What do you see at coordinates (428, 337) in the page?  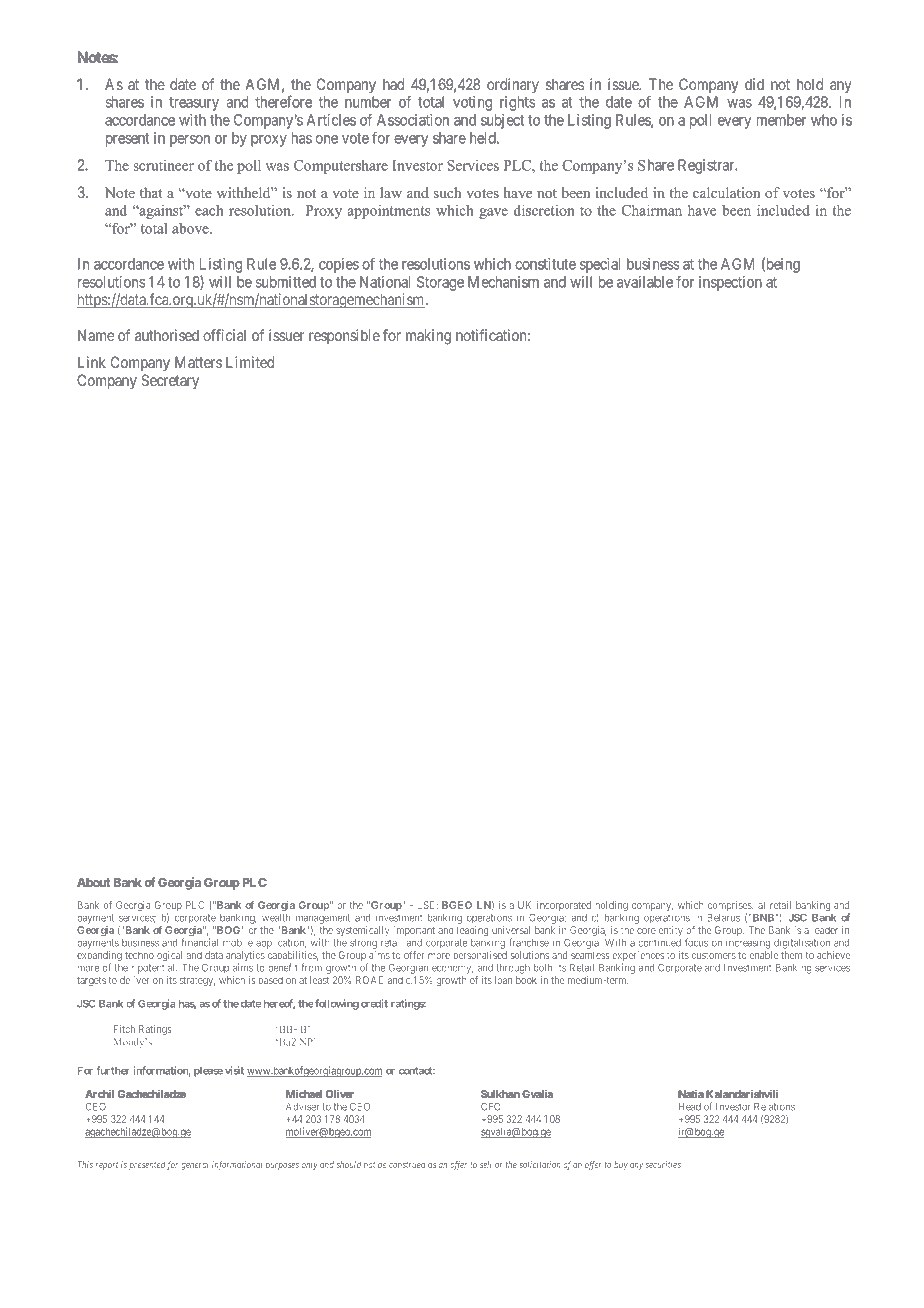 I see `making` at bounding box center [428, 337].
